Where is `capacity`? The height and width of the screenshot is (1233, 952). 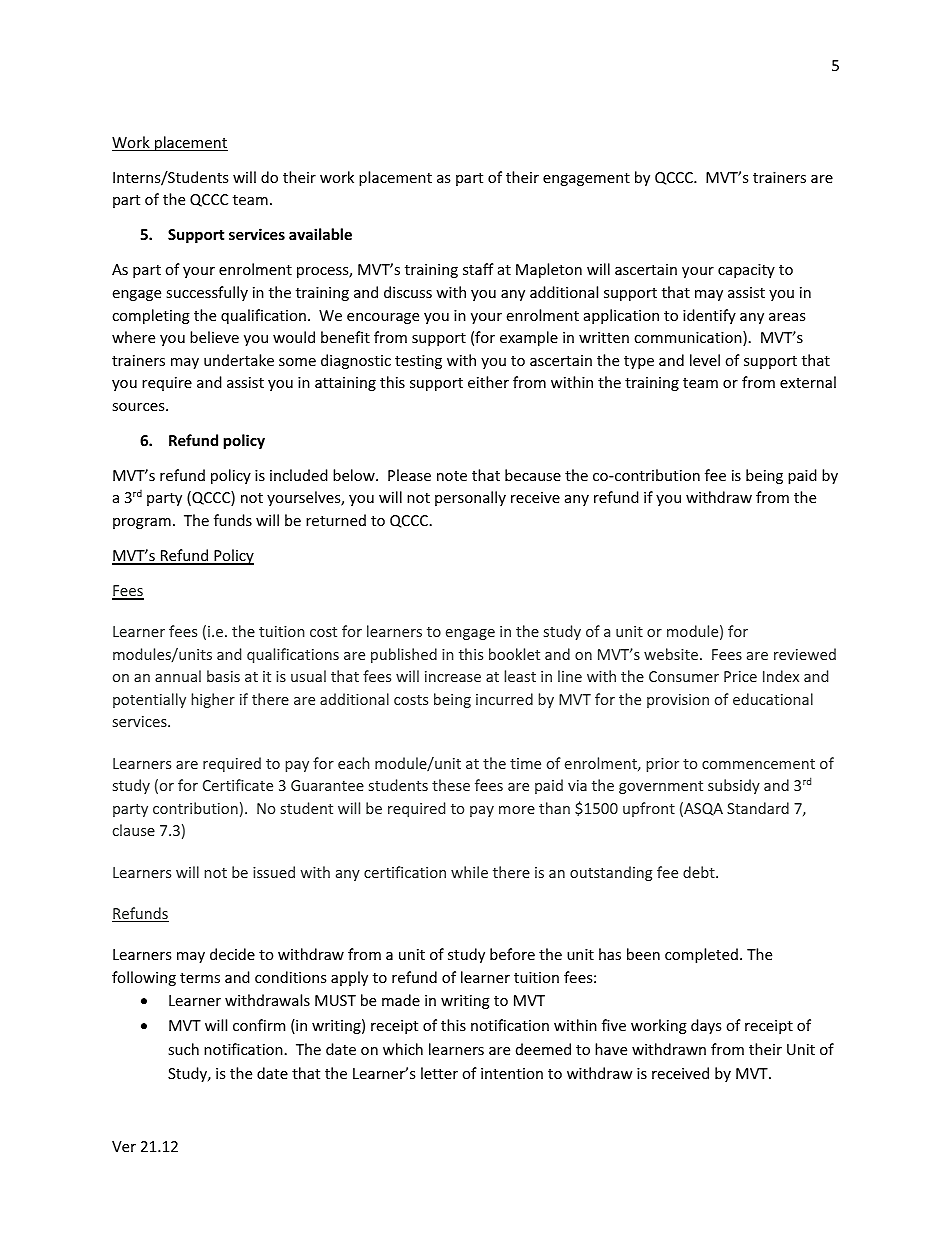 capacity is located at coordinates (746, 271).
